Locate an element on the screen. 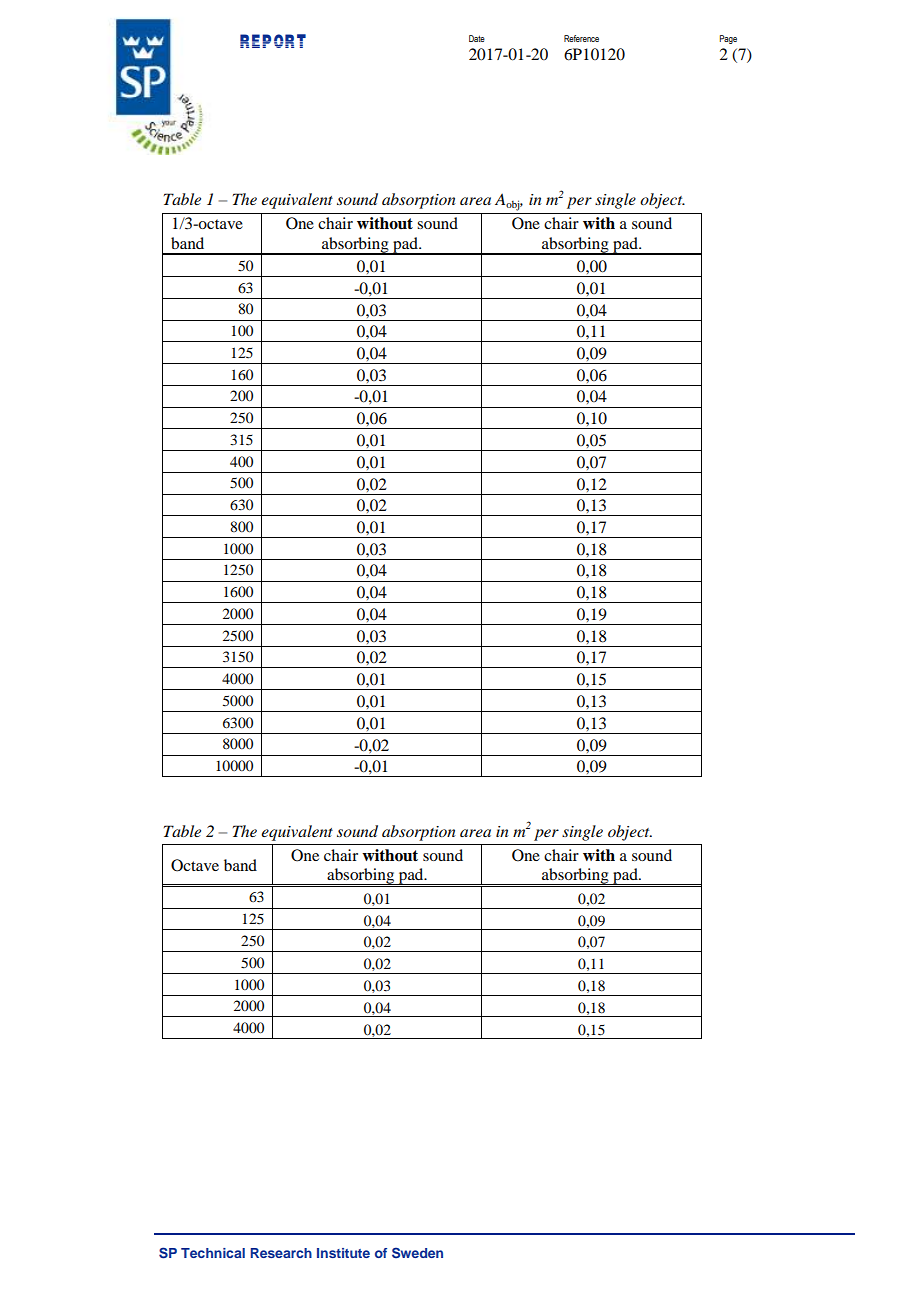 The image size is (924, 1308). Page is located at coordinates (728, 39).
